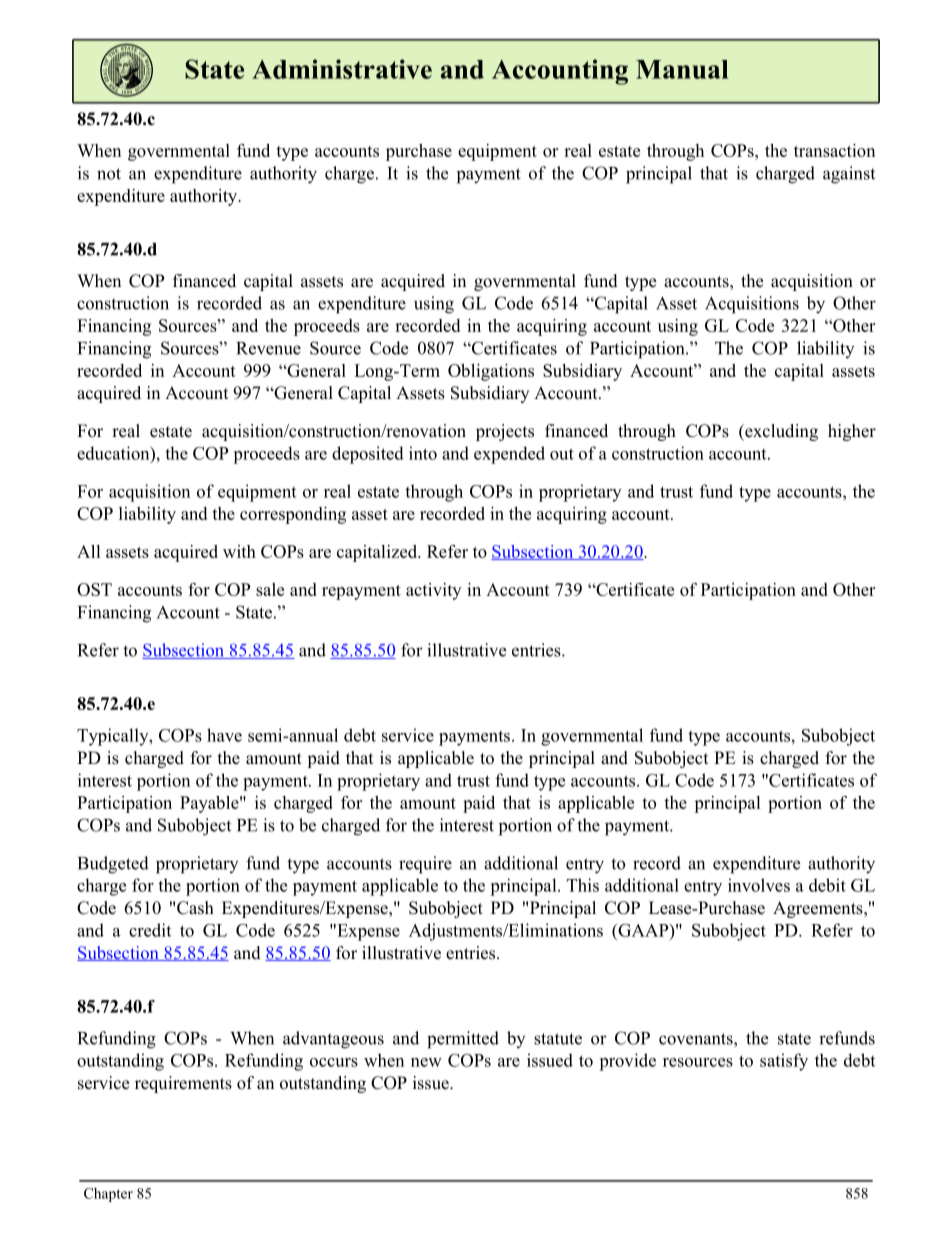  I want to click on excluding, so click(780, 432).
